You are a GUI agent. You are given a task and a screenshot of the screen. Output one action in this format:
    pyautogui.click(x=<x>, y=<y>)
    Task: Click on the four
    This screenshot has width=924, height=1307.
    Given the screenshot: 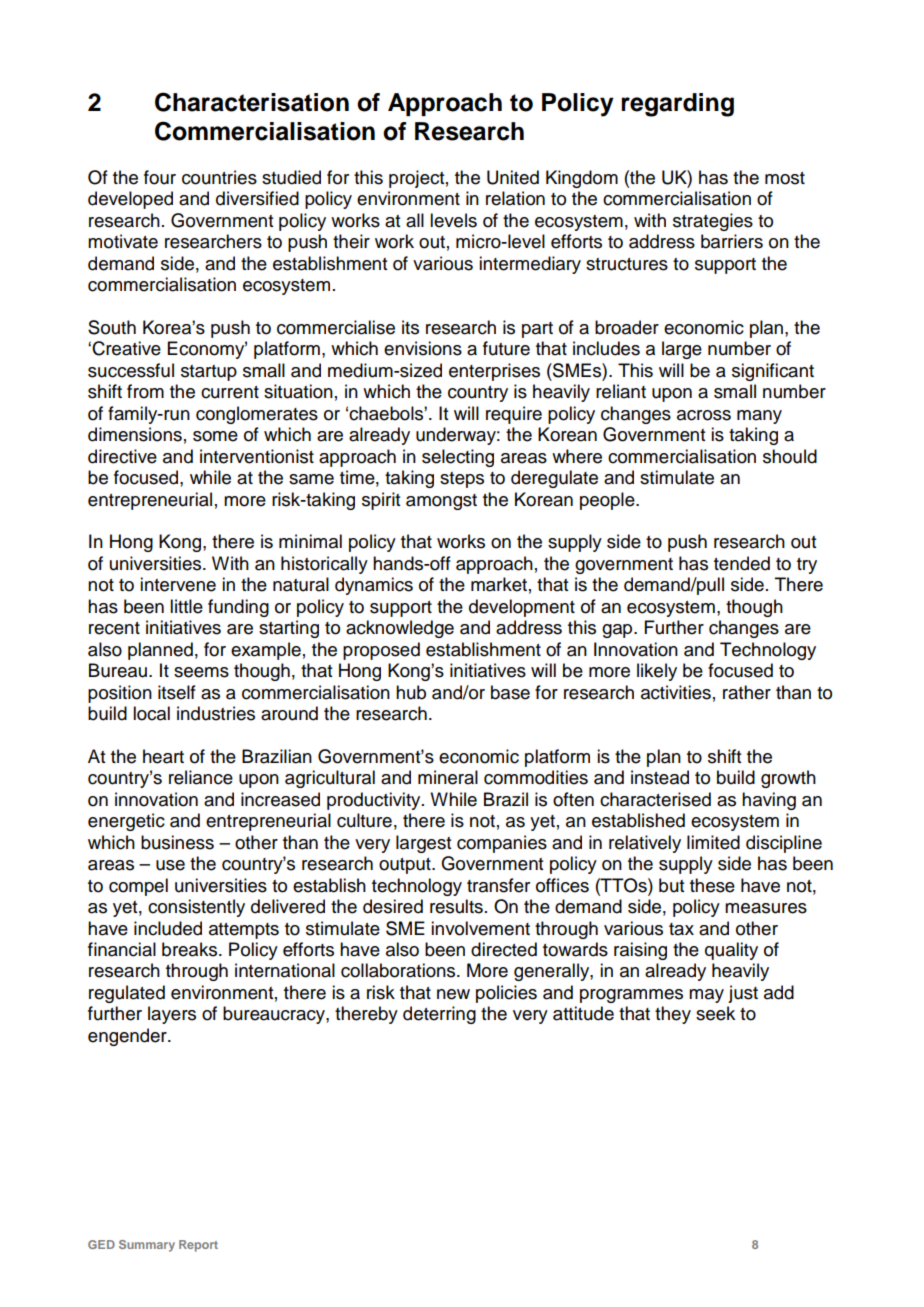 What is the action you would take?
    pyautogui.click(x=160, y=177)
